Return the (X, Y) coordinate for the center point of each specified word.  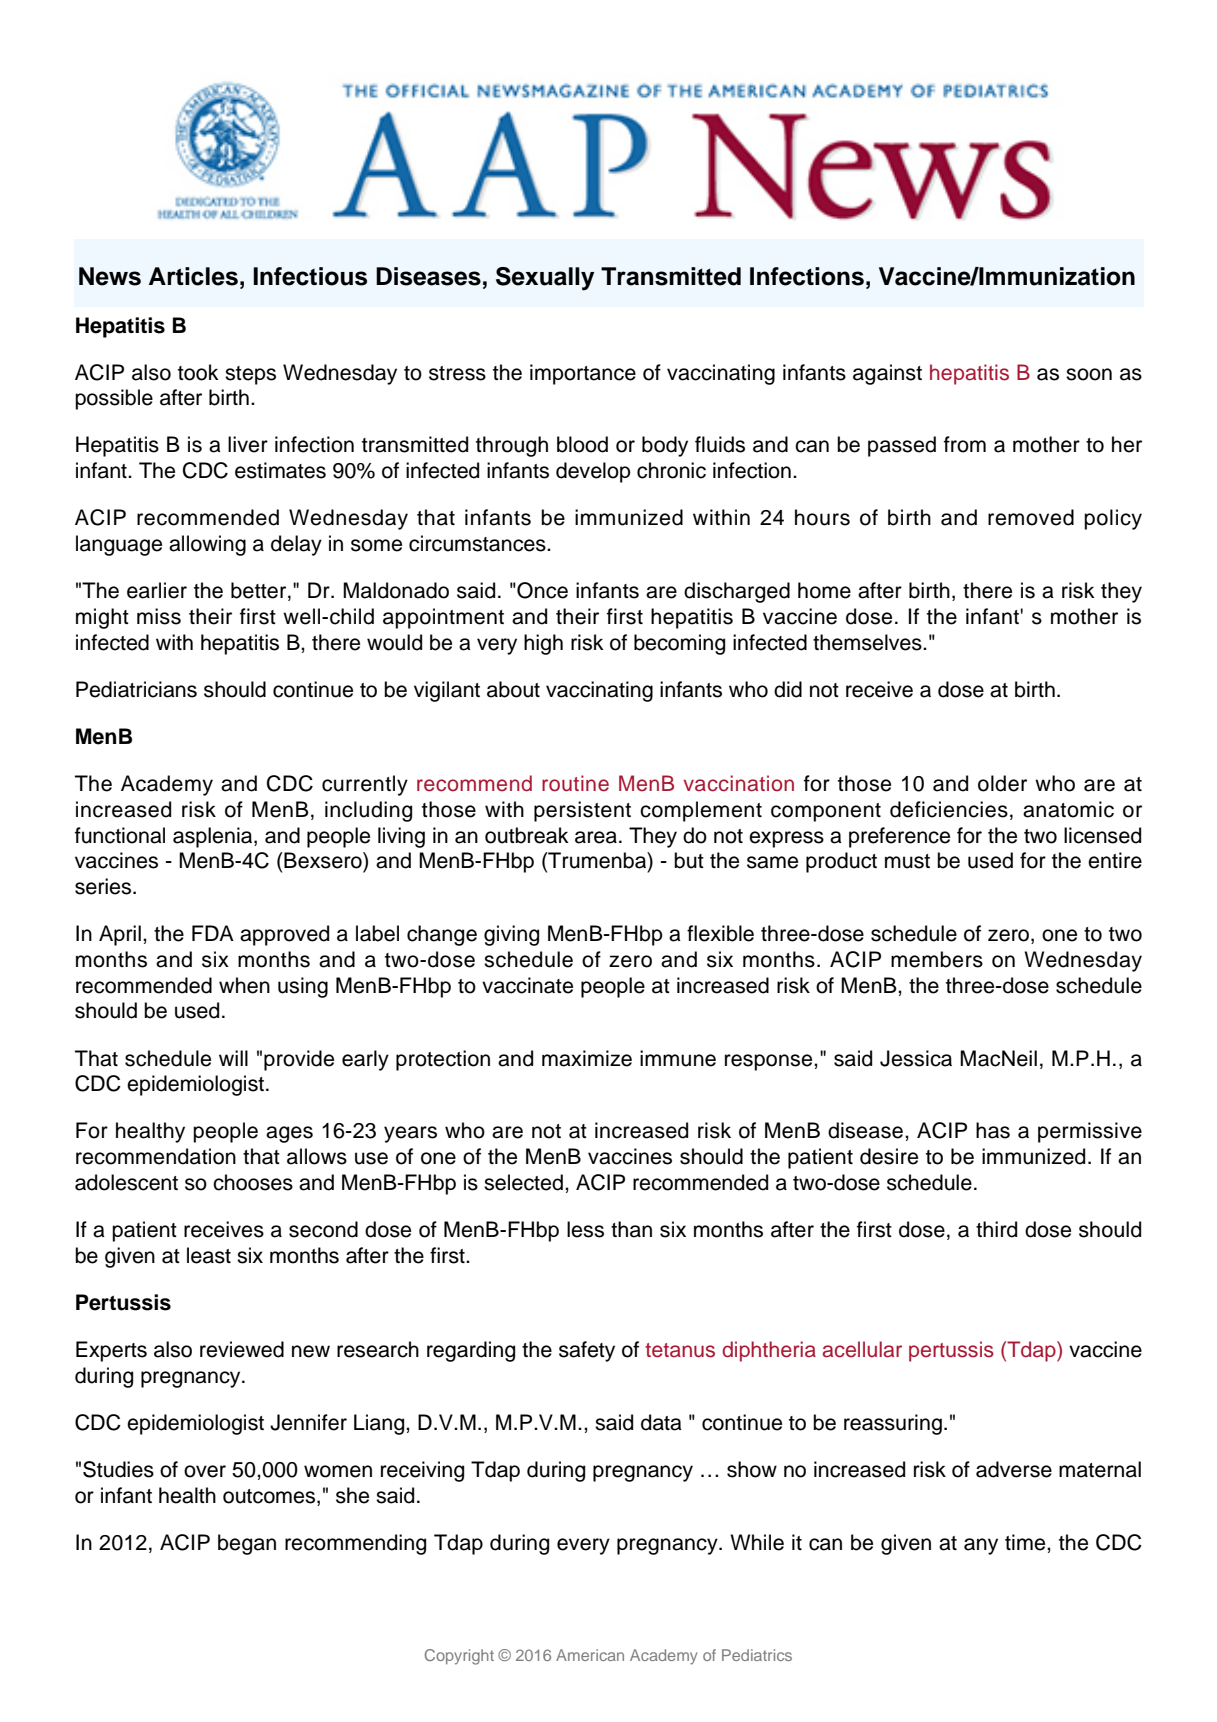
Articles (193, 276)
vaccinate (527, 985)
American (590, 1655)
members (937, 959)
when (244, 985)
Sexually (545, 279)
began (247, 1544)
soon (1089, 374)
